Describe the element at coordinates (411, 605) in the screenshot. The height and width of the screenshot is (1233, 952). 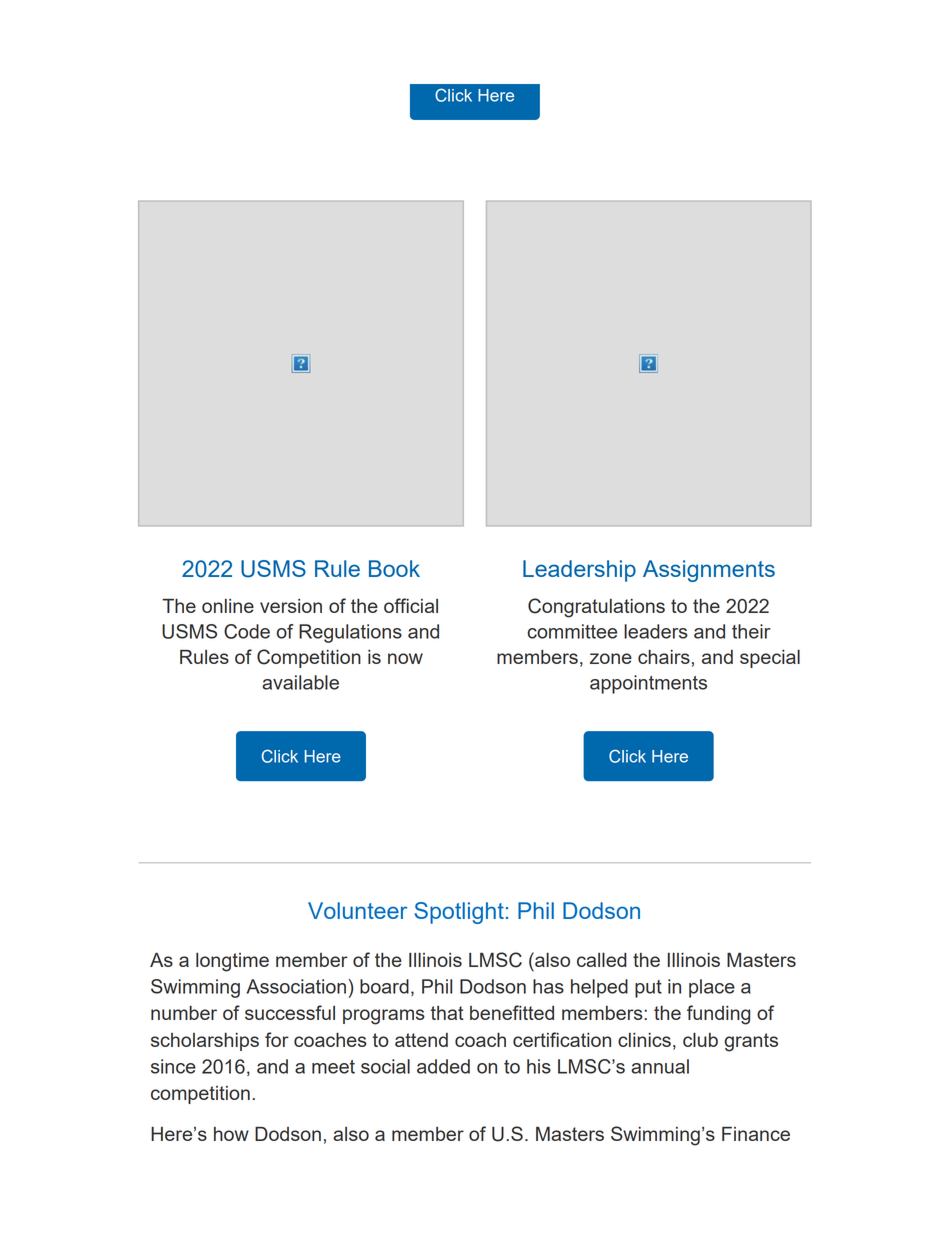
I see `official` at that location.
